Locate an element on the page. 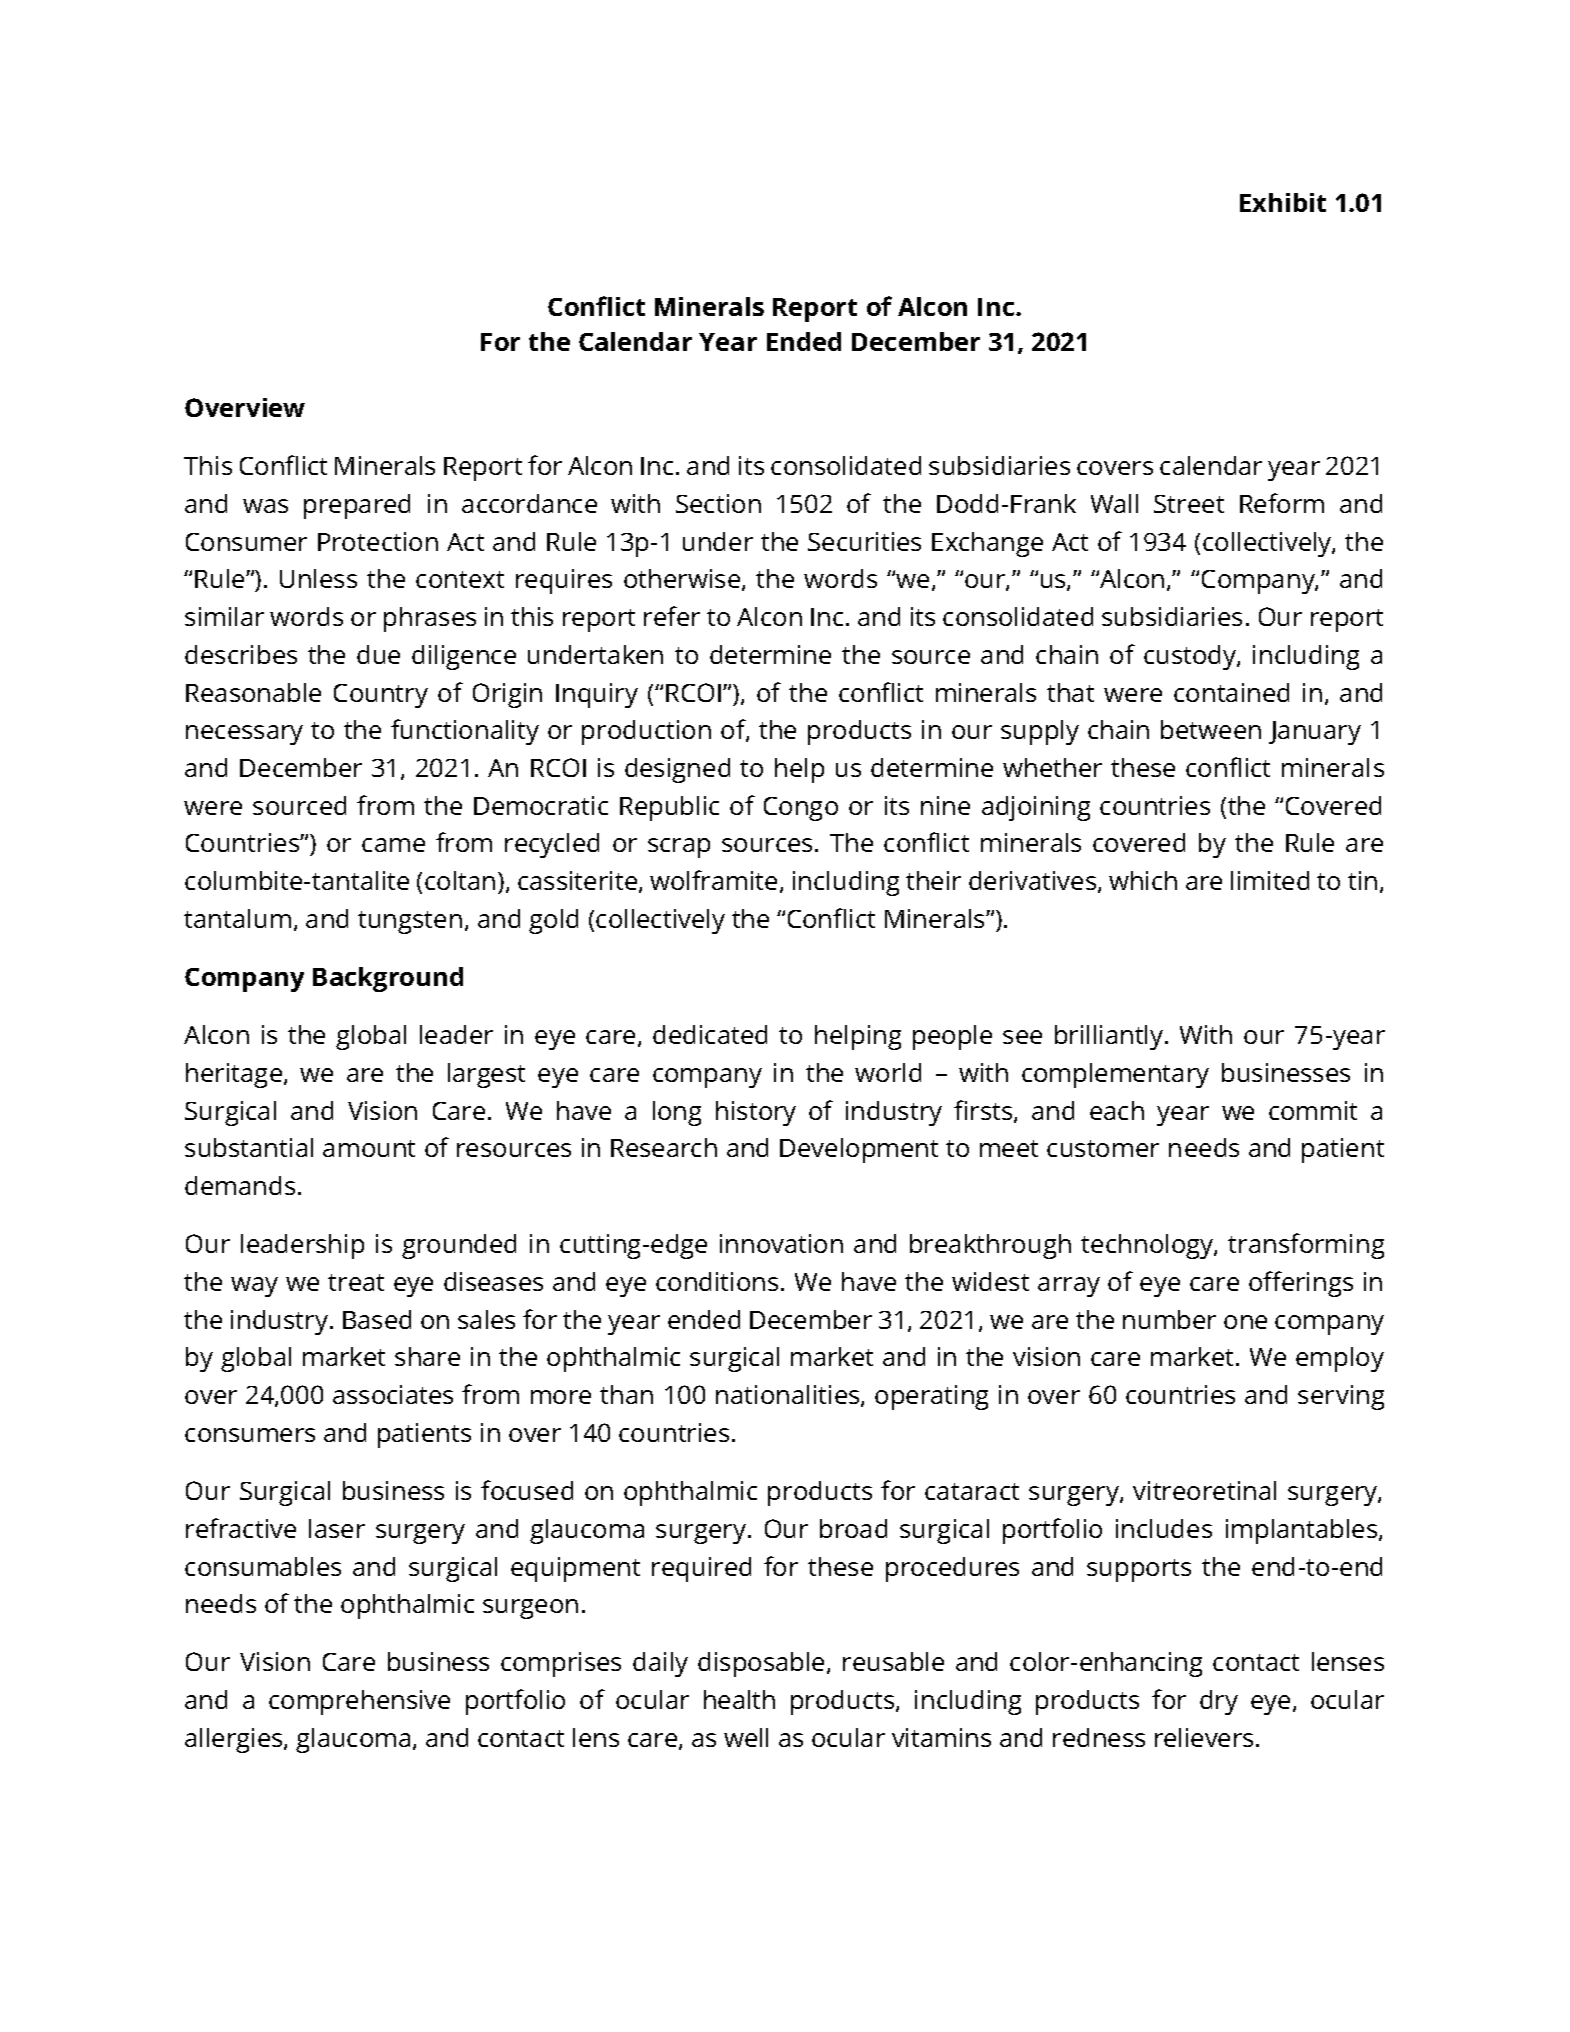 This document has width=1570, height=2032. dedicated is located at coordinates (710, 1034).
